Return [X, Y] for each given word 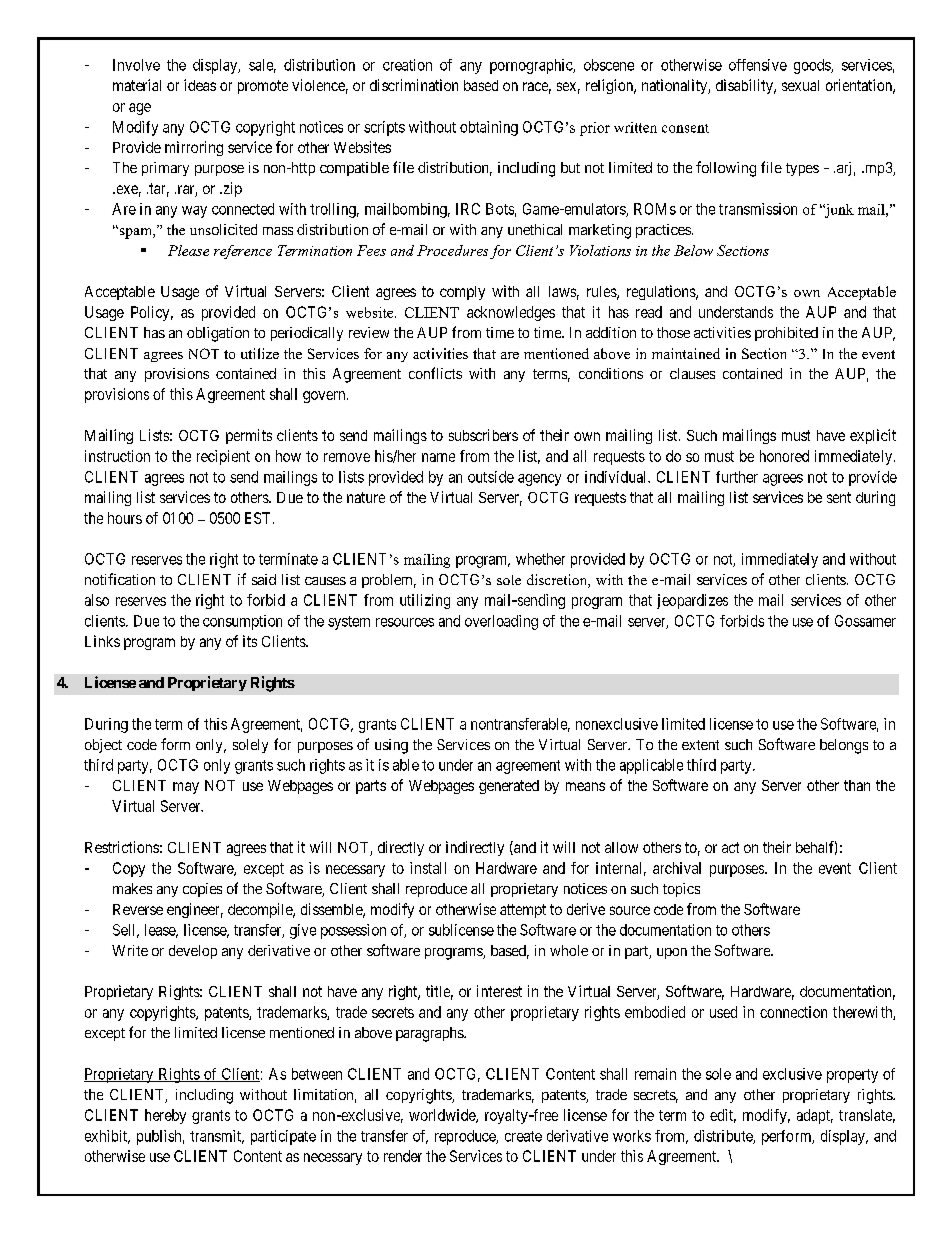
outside [491, 477]
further [737, 477]
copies [202, 890]
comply [462, 293]
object [103, 746]
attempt [523, 911]
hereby [165, 1116]
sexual [800, 85]
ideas [200, 85]
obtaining [489, 128]
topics [681, 890]
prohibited [786, 334]
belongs [844, 746]
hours [125, 518]
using [391, 746]
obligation [218, 334]
